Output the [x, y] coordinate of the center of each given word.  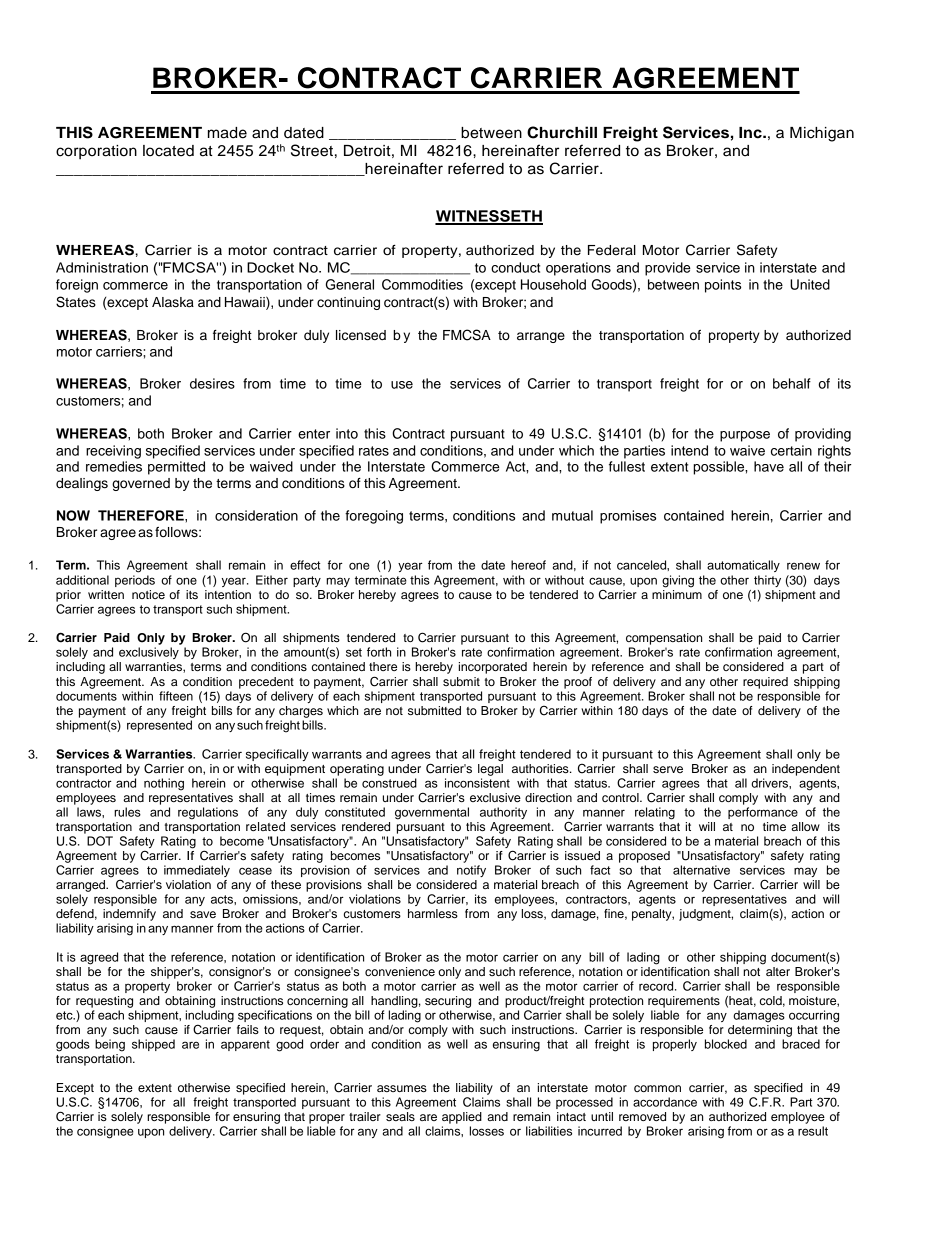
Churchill [562, 132]
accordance [665, 1102]
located [168, 151]
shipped [153, 1045]
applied [462, 1118]
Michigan [822, 134]
